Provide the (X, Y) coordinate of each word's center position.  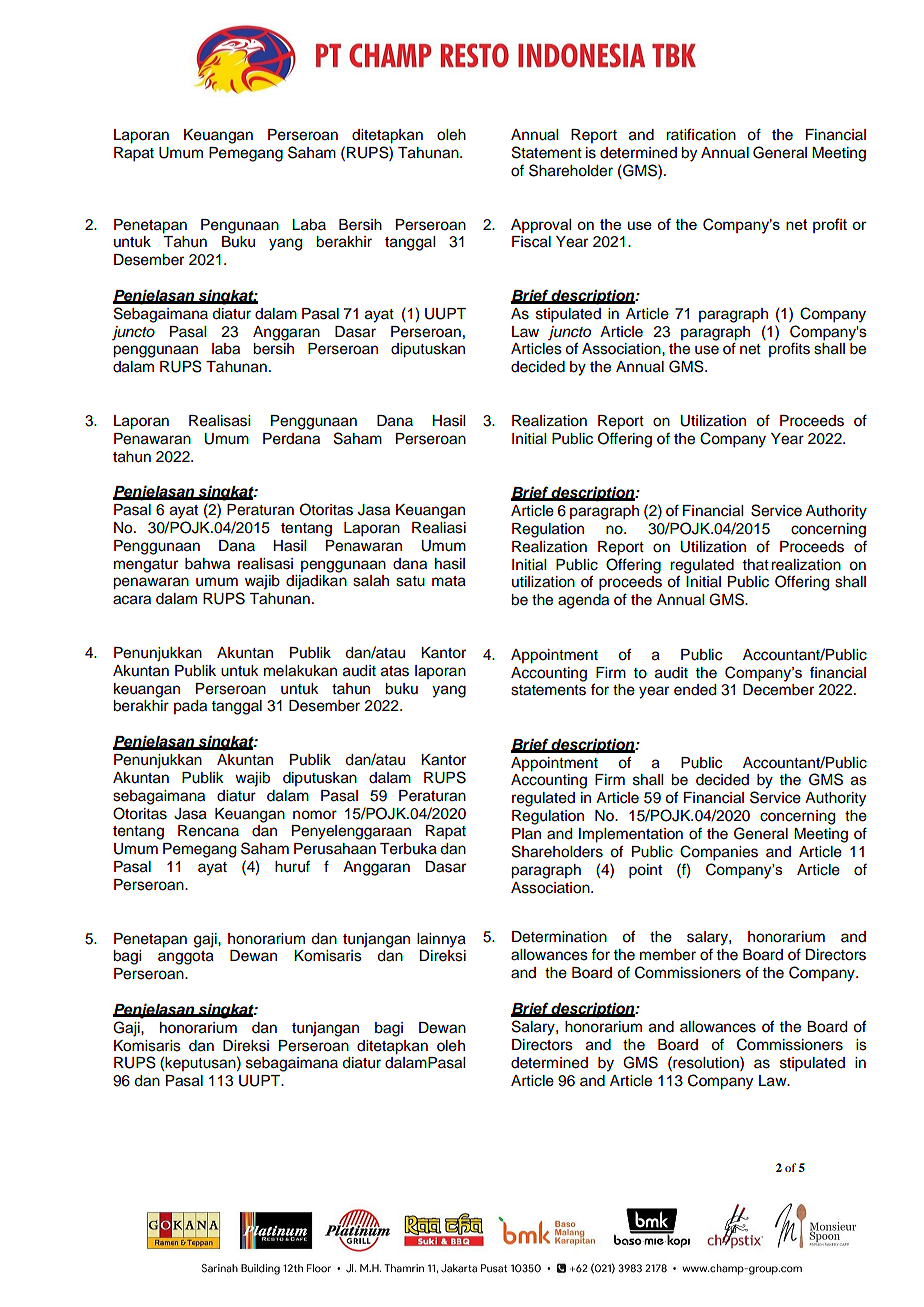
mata (449, 581)
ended (695, 690)
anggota (186, 958)
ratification (701, 134)
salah (371, 581)
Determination (559, 937)
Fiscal (531, 242)
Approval (541, 226)
